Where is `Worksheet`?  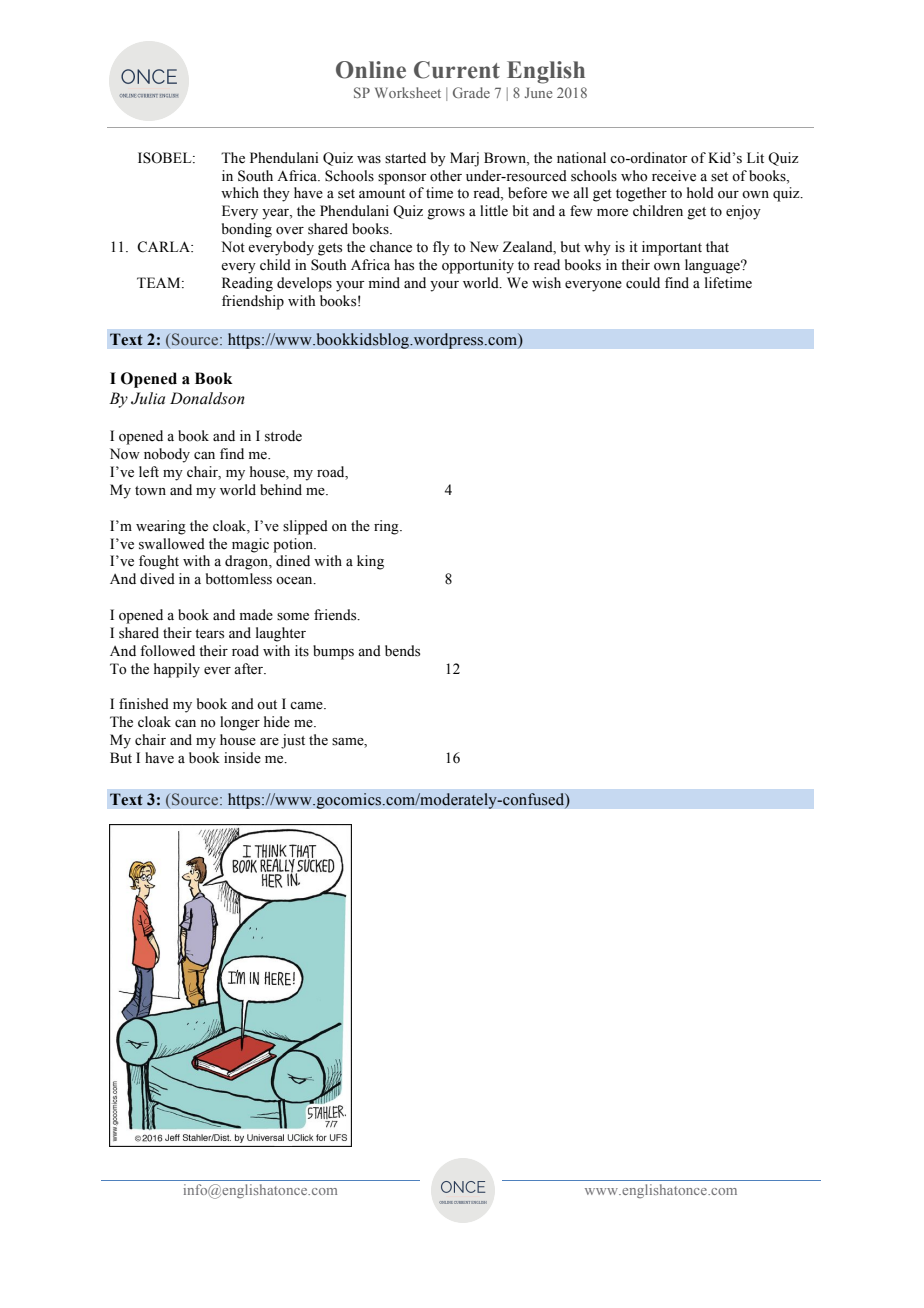
Worksheet is located at coordinates (408, 92).
